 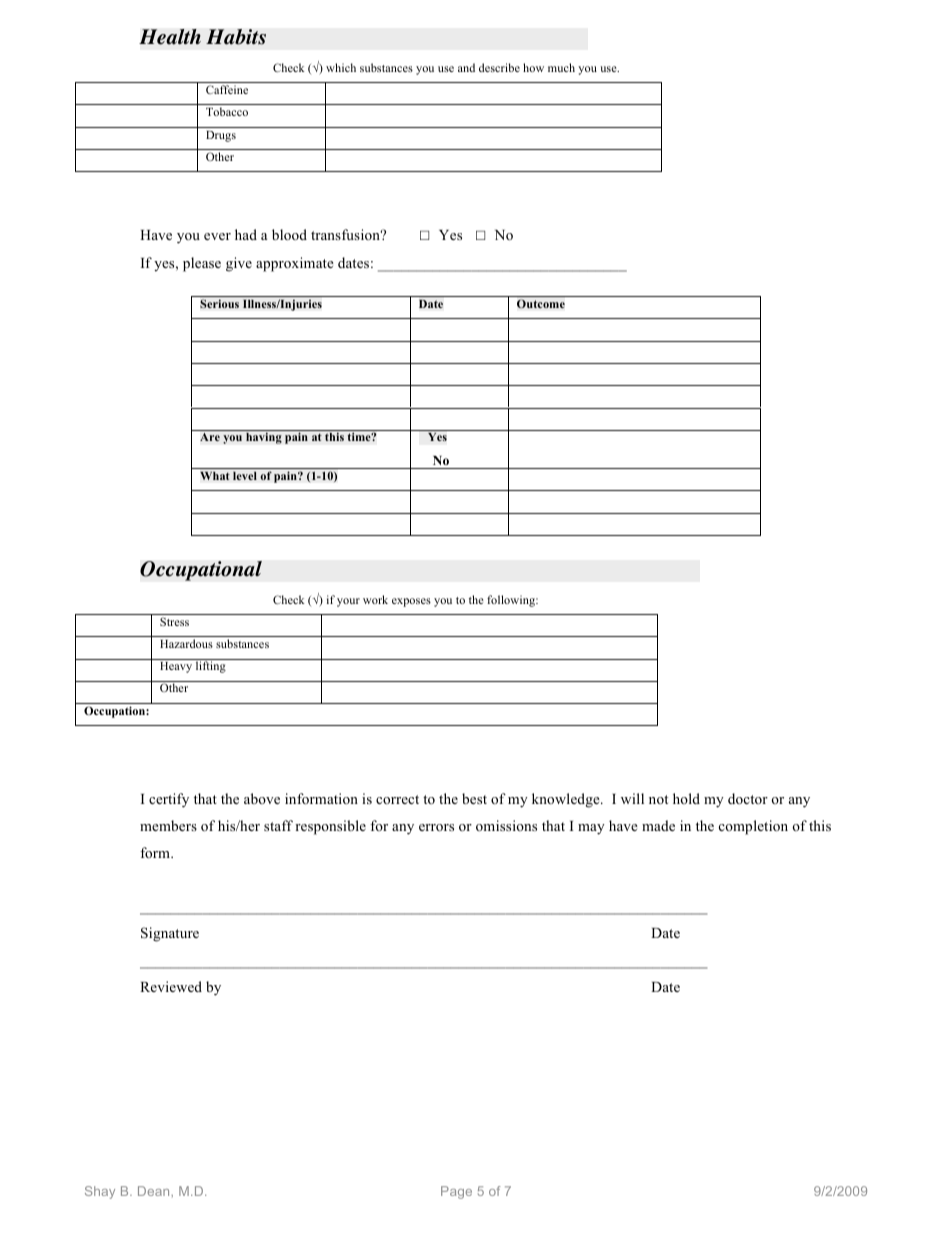 What do you see at coordinates (686, 798) in the image?
I see `hold` at bounding box center [686, 798].
